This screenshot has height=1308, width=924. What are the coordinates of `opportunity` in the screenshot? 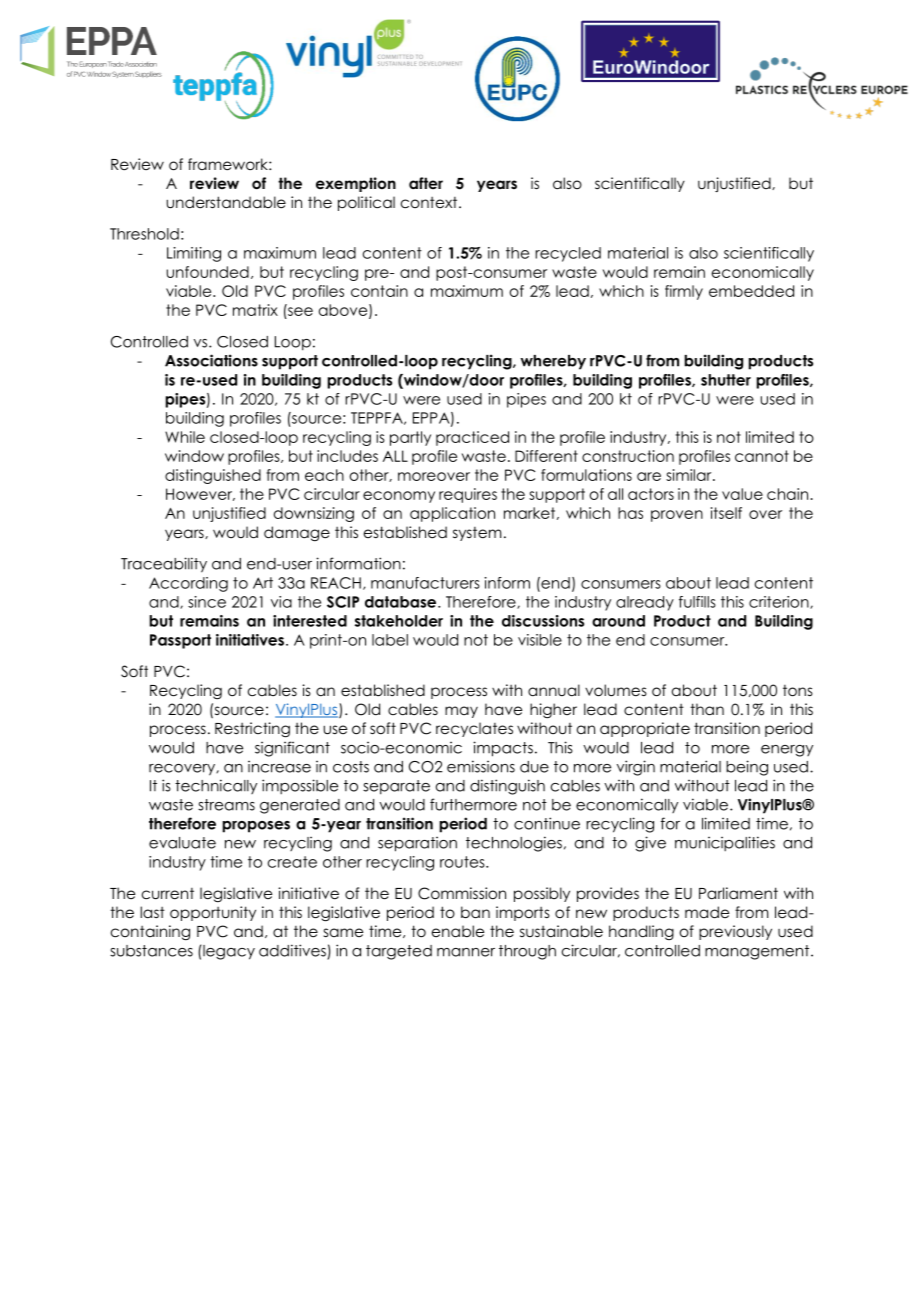 It's located at (213, 913).
